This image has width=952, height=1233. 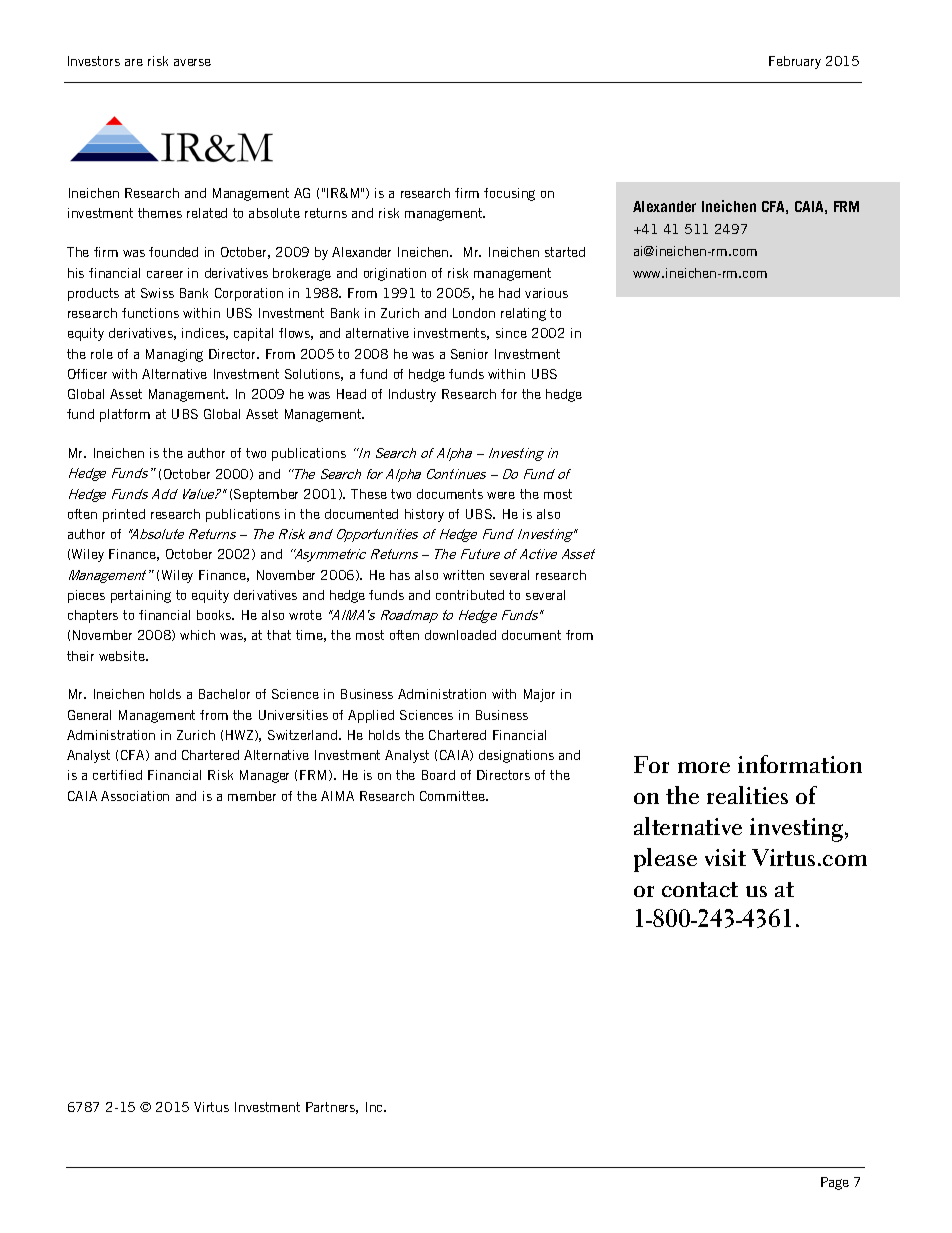 I want to click on Board, so click(x=438, y=775).
